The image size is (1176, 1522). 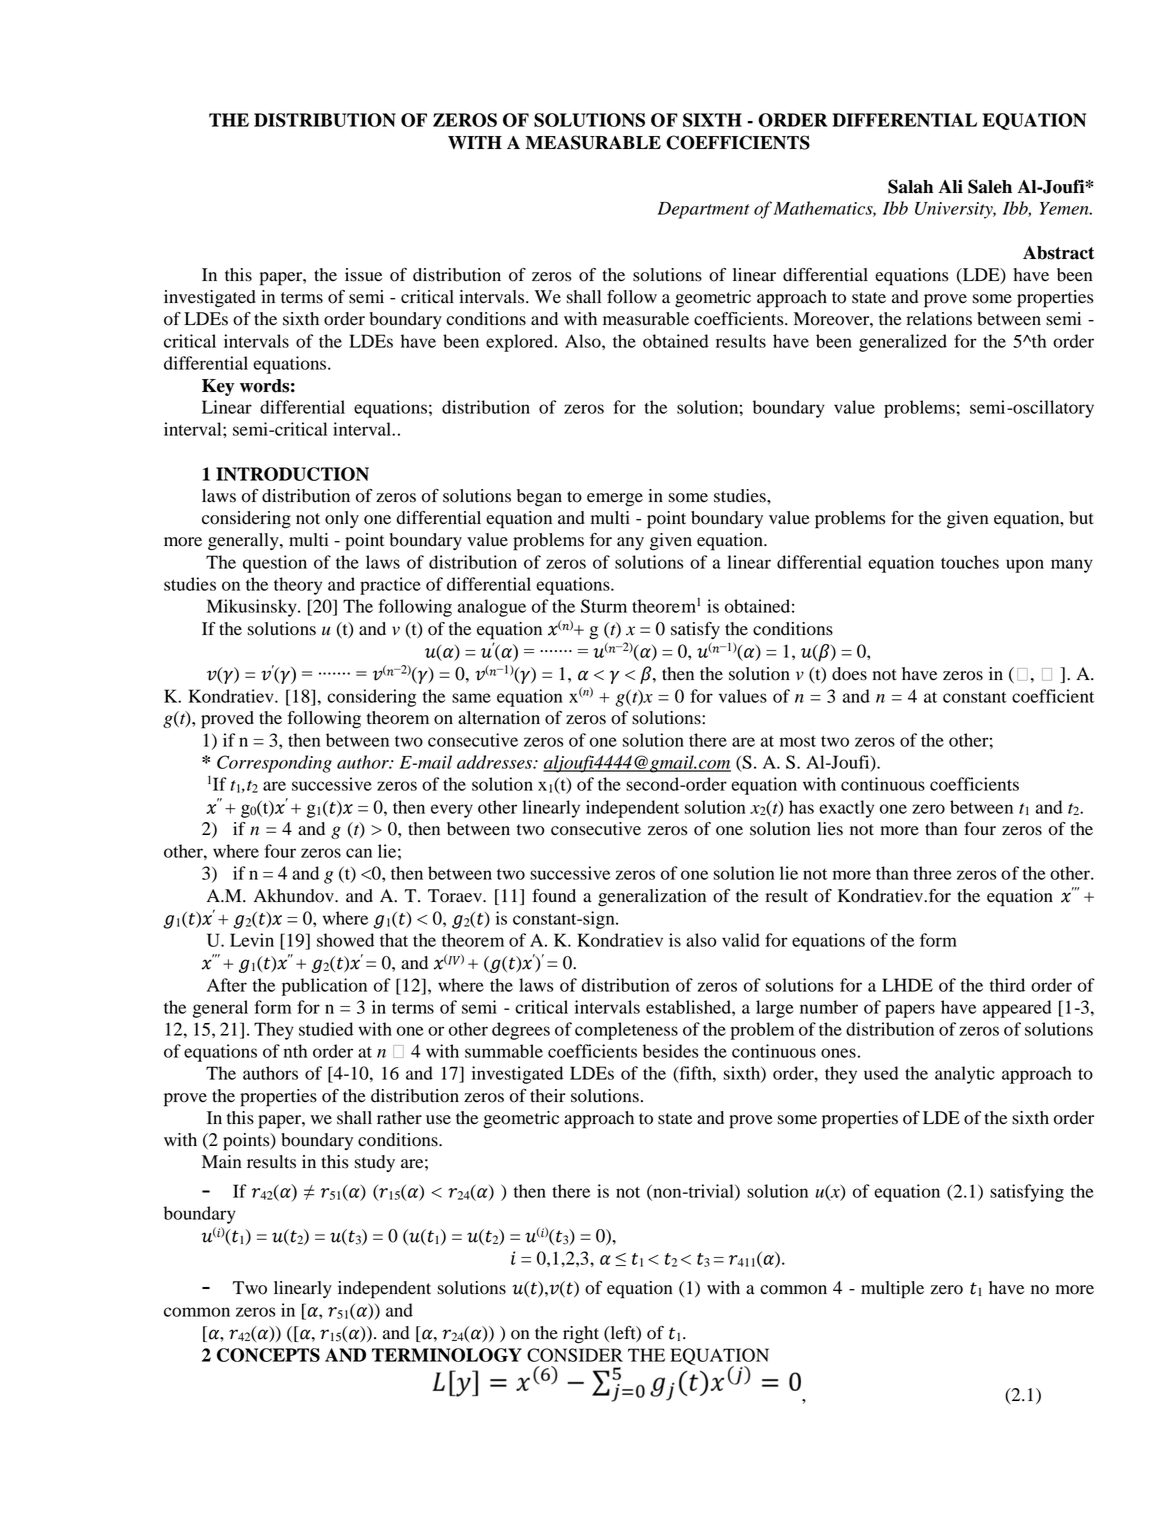 What do you see at coordinates (703, 210) in the screenshot?
I see `Department` at bounding box center [703, 210].
